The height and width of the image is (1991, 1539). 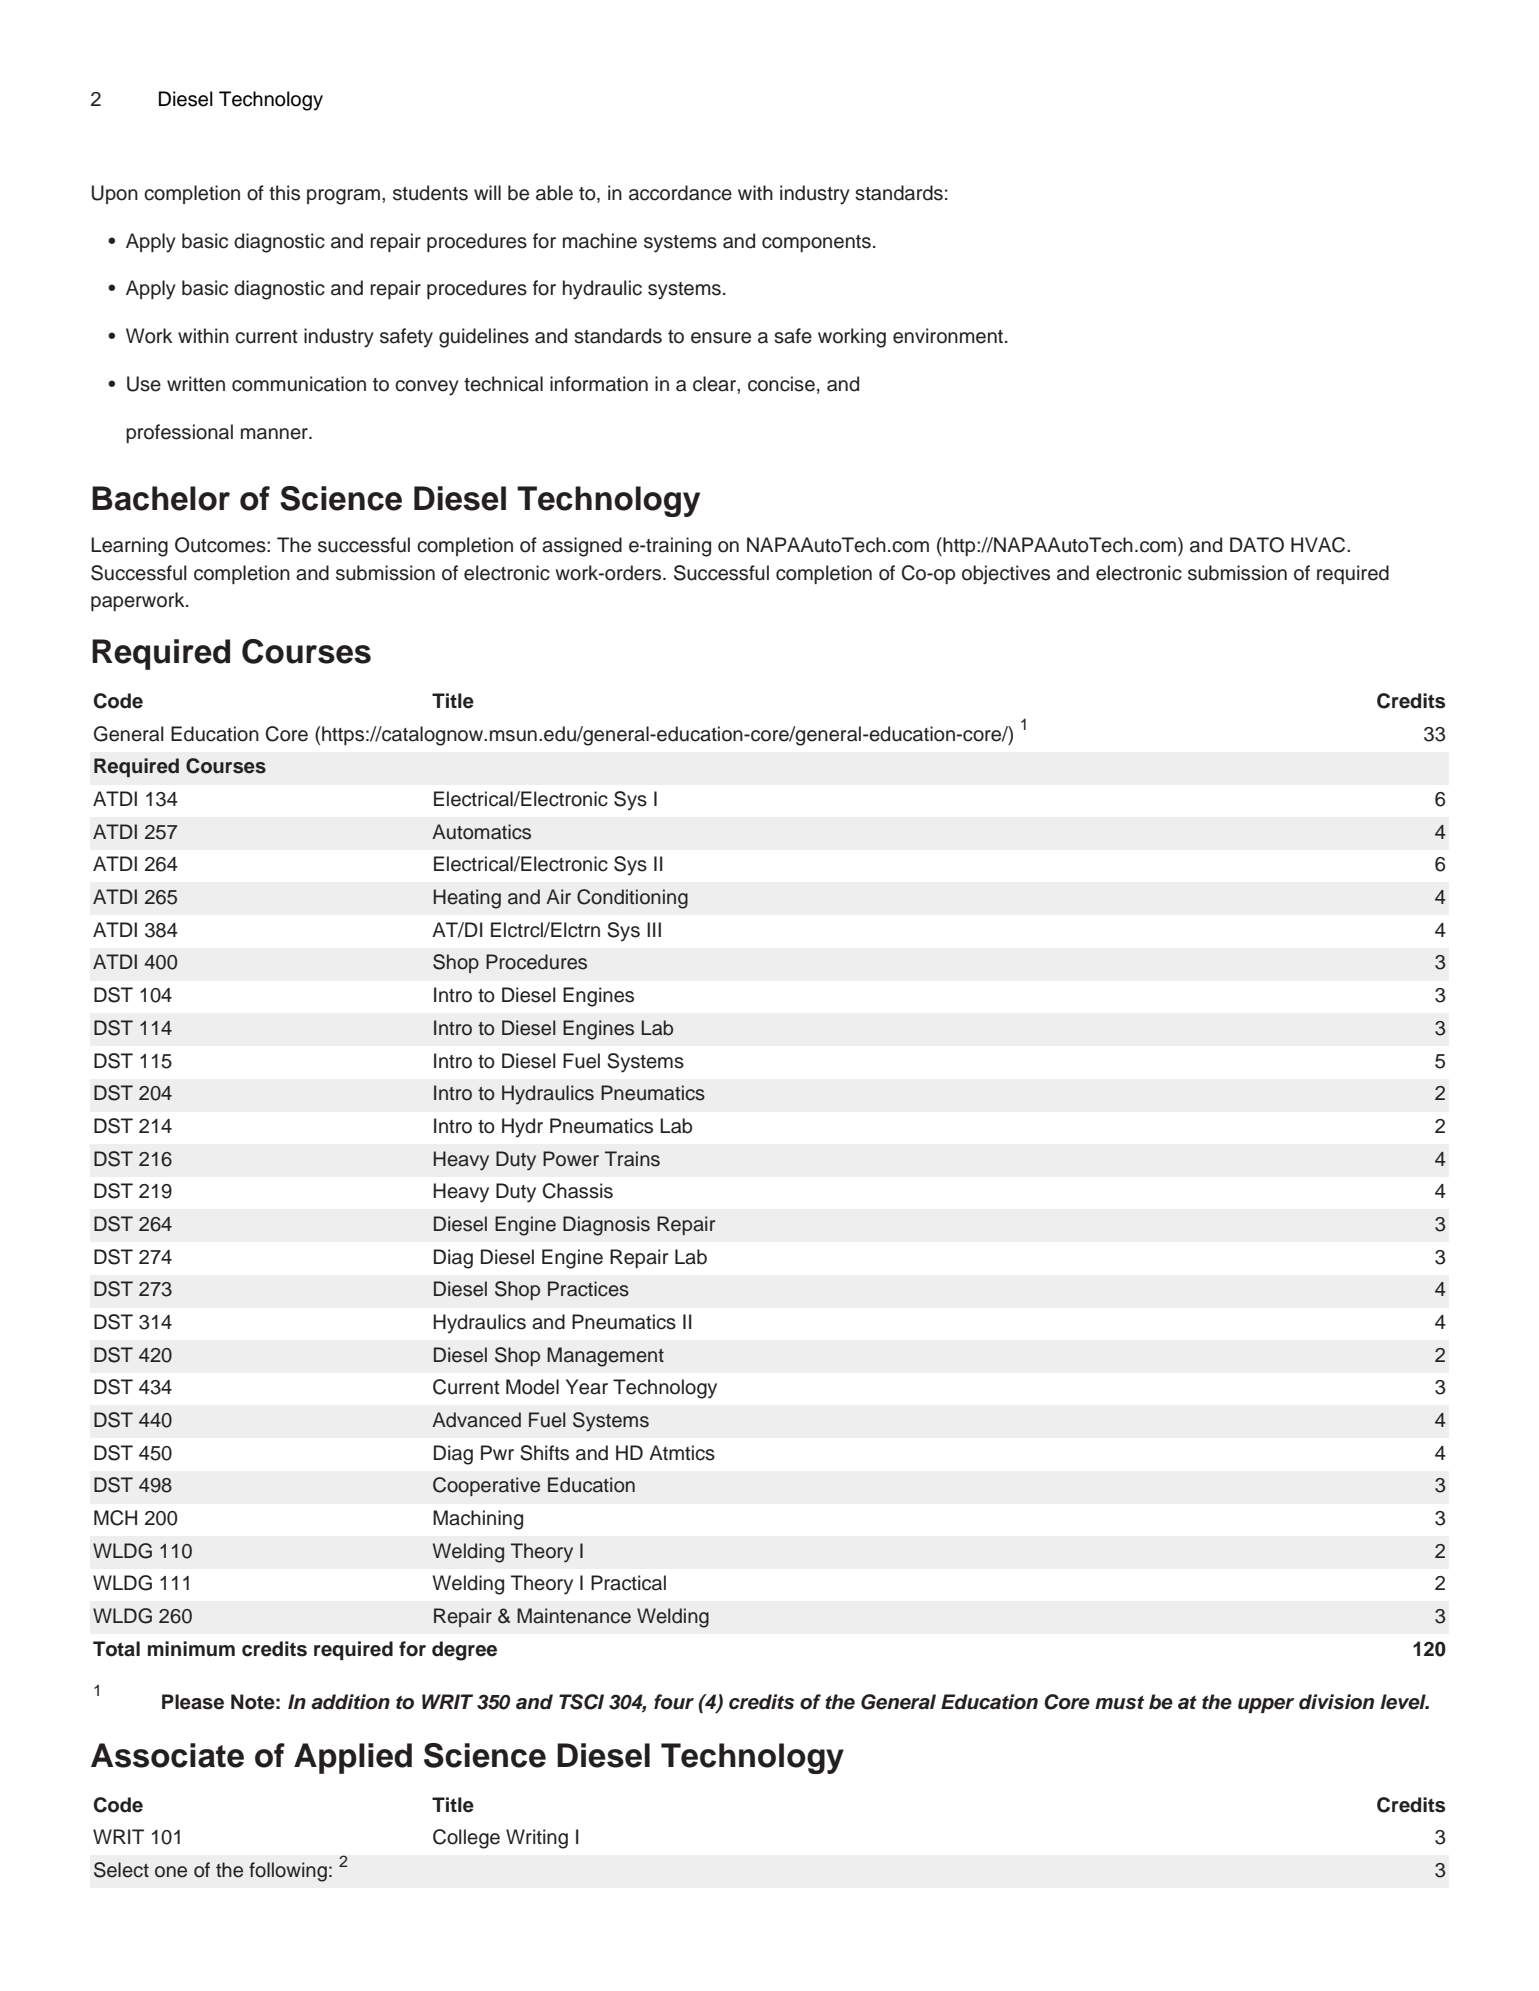 I want to click on Heating, so click(x=467, y=899).
